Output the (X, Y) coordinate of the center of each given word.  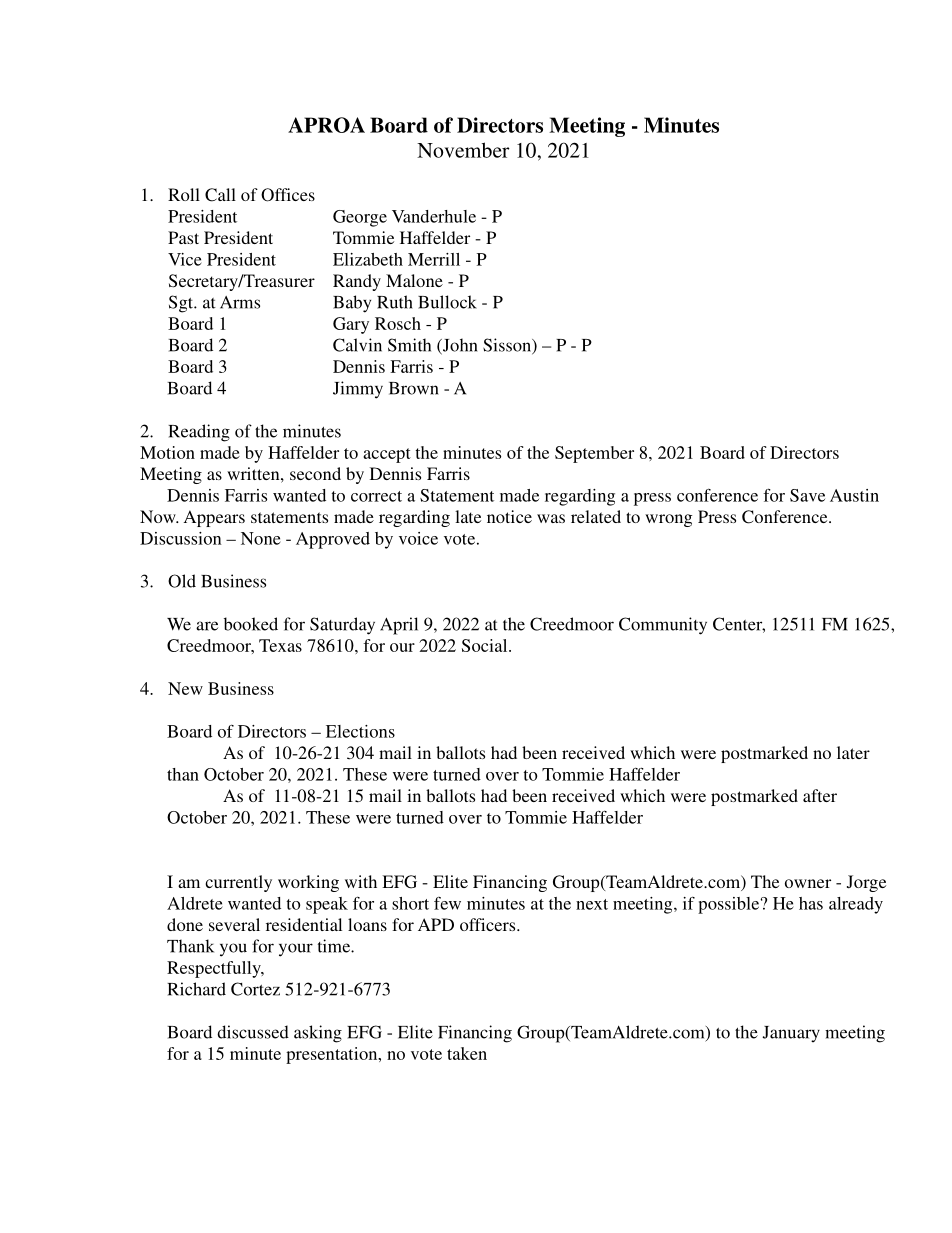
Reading (199, 433)
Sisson (508, 346)
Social (486, 645)
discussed (253, 1032)
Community (663, 626)
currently (238, 883)
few (447, 903)
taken (467, 1053)
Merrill (434, 259)
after (820, 795)
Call (220, 195)
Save (807, 495)
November (463, 150)
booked (251, 624)
